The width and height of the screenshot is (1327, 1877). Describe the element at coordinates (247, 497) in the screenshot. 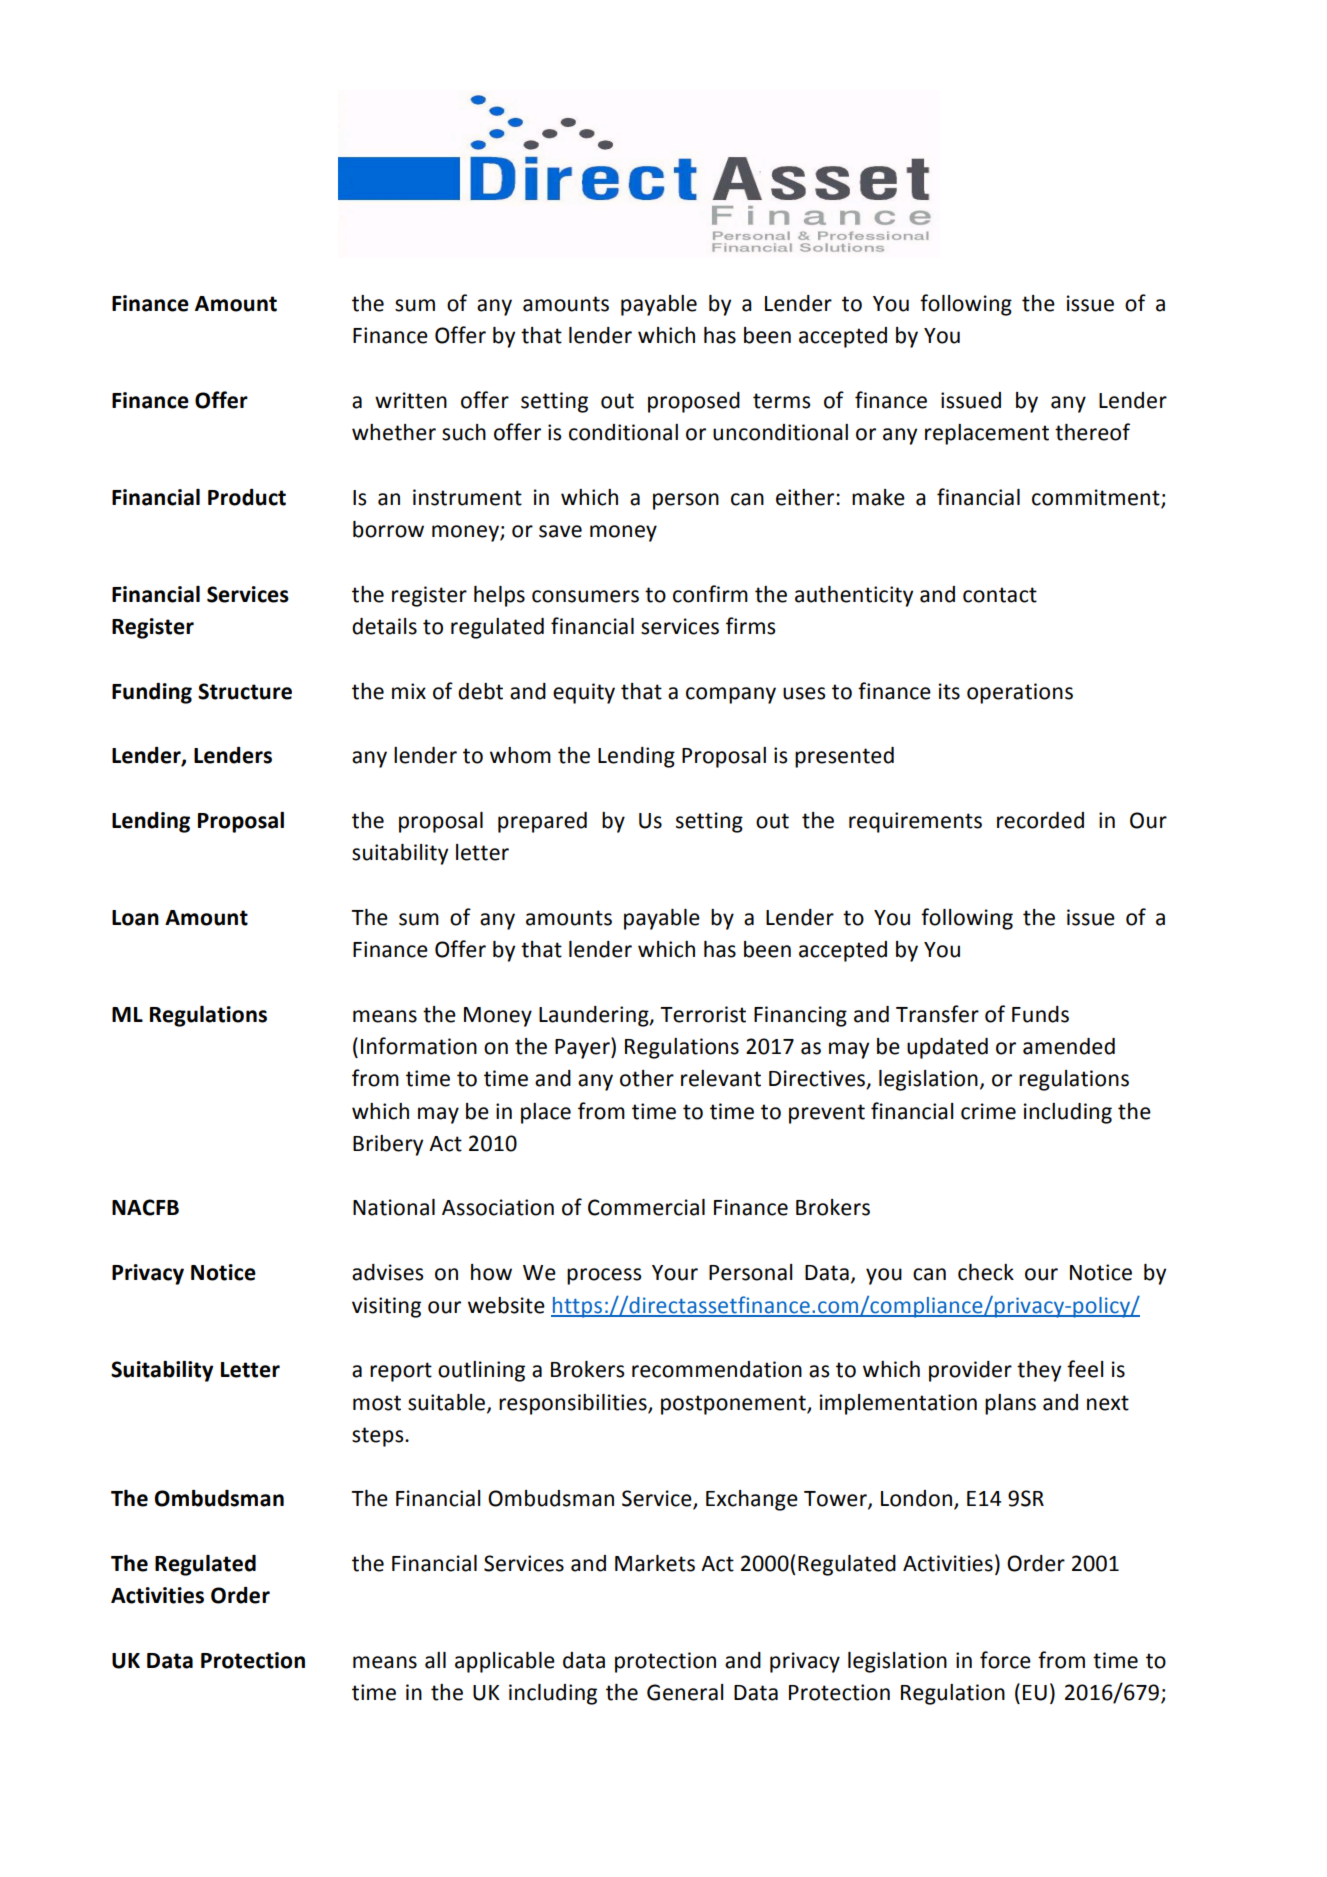

I see `Product` at that location.
